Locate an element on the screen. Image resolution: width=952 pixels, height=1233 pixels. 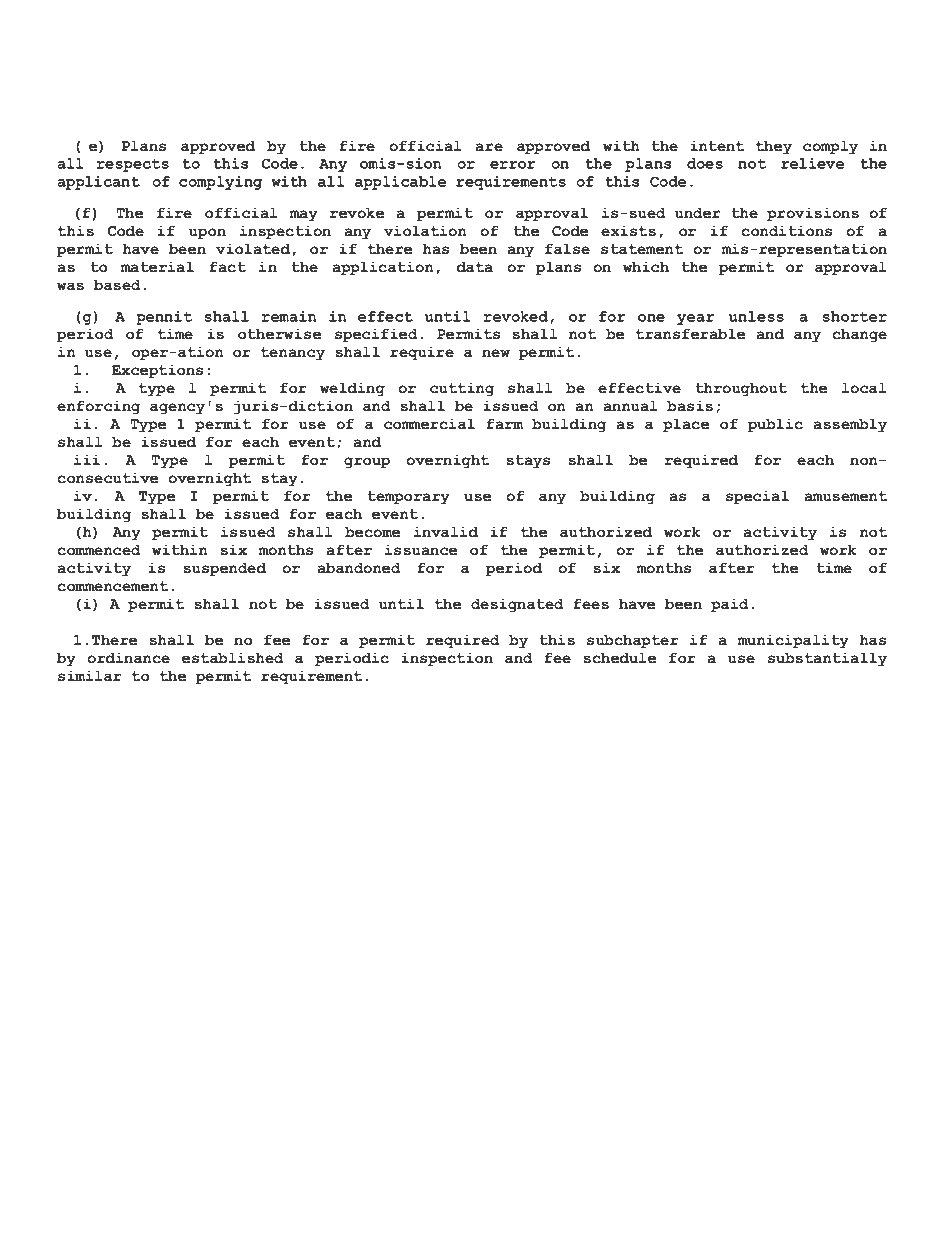
they is located at coordinates (774, 147).
